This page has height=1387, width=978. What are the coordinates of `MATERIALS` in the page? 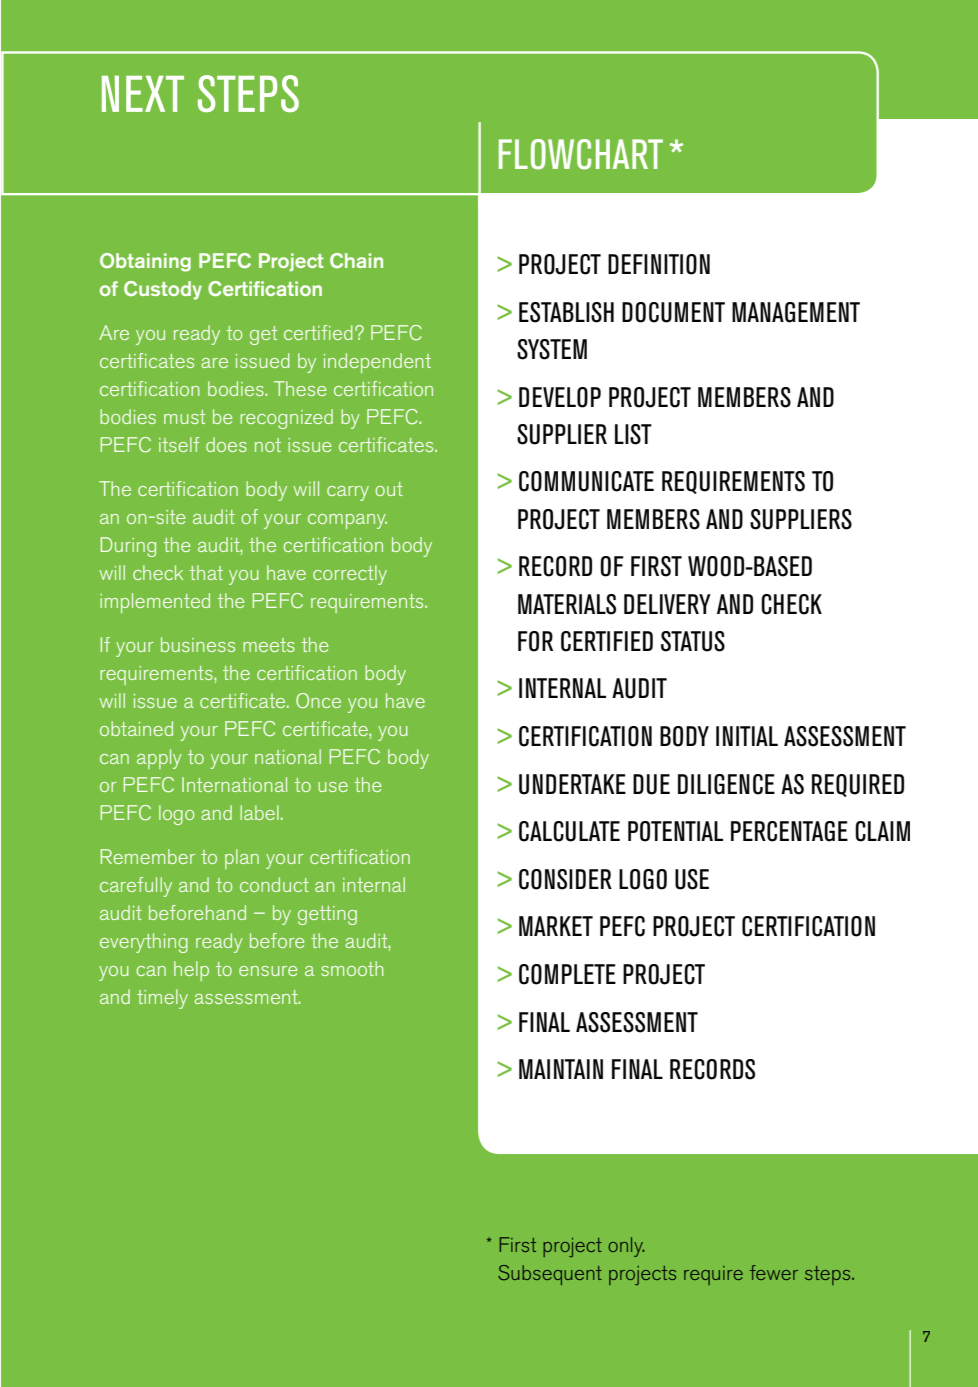 It's located at (567, 604).
